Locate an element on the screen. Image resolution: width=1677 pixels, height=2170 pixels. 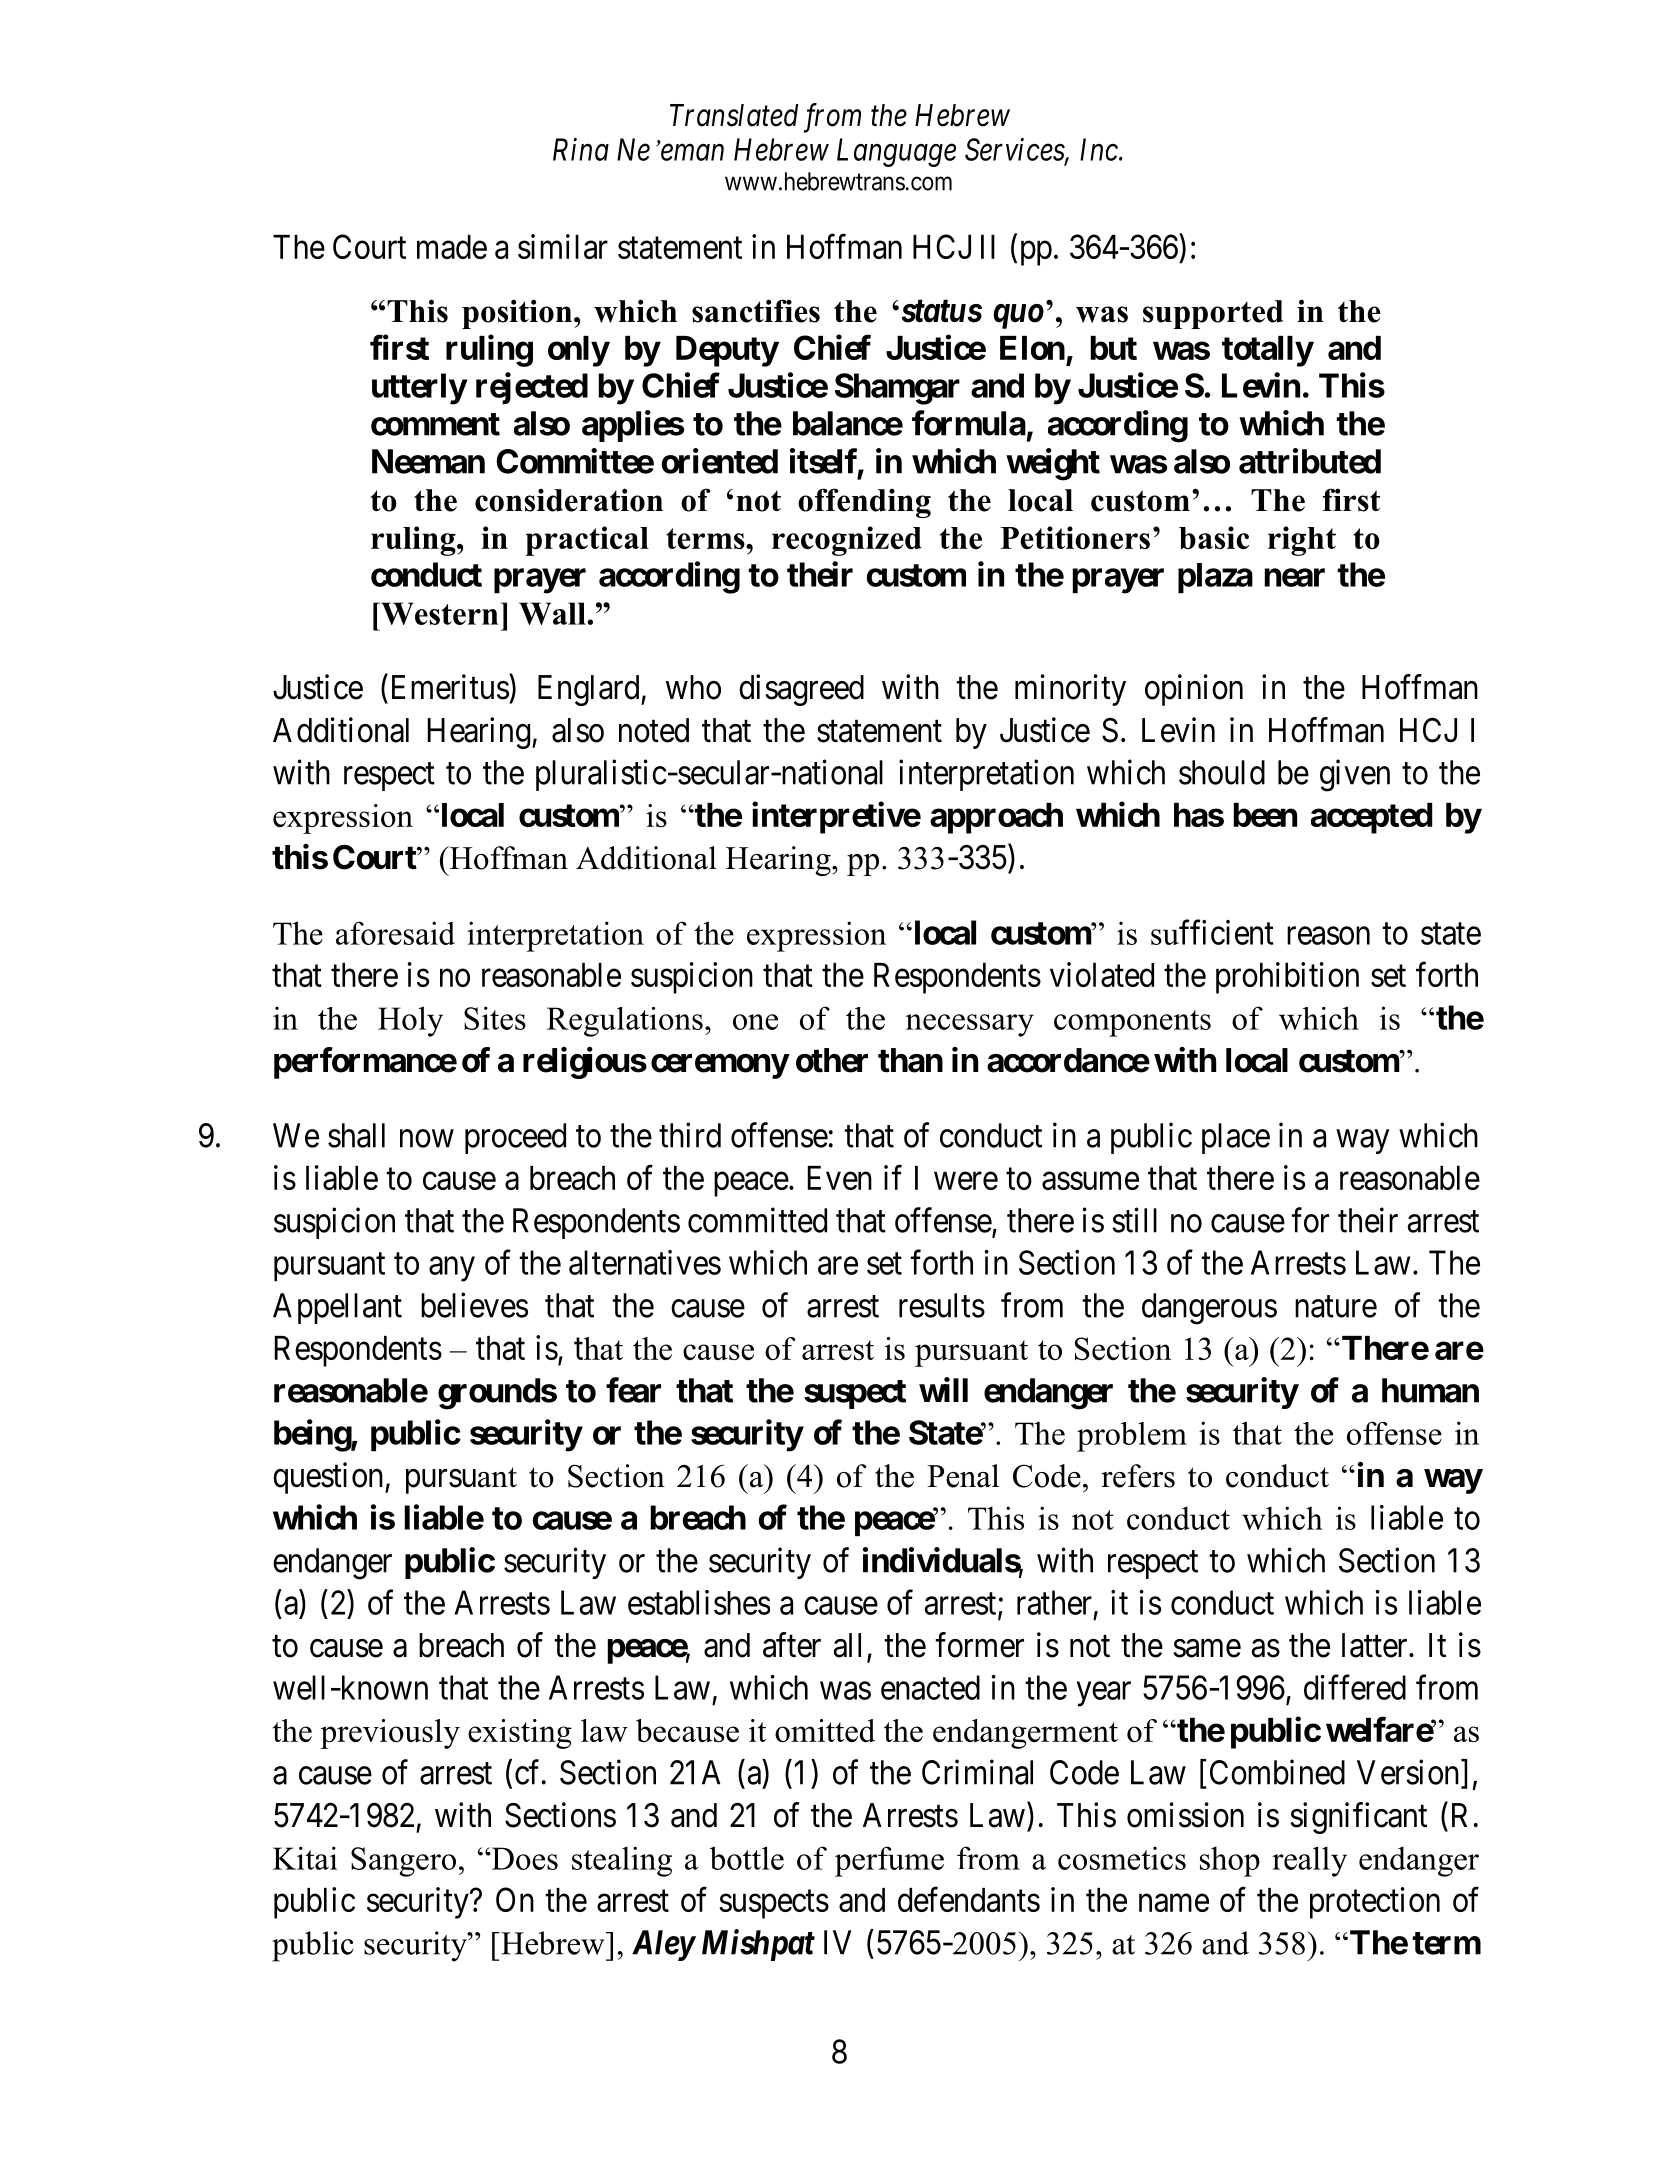
Sites is located at coordinates (495, 1018).
